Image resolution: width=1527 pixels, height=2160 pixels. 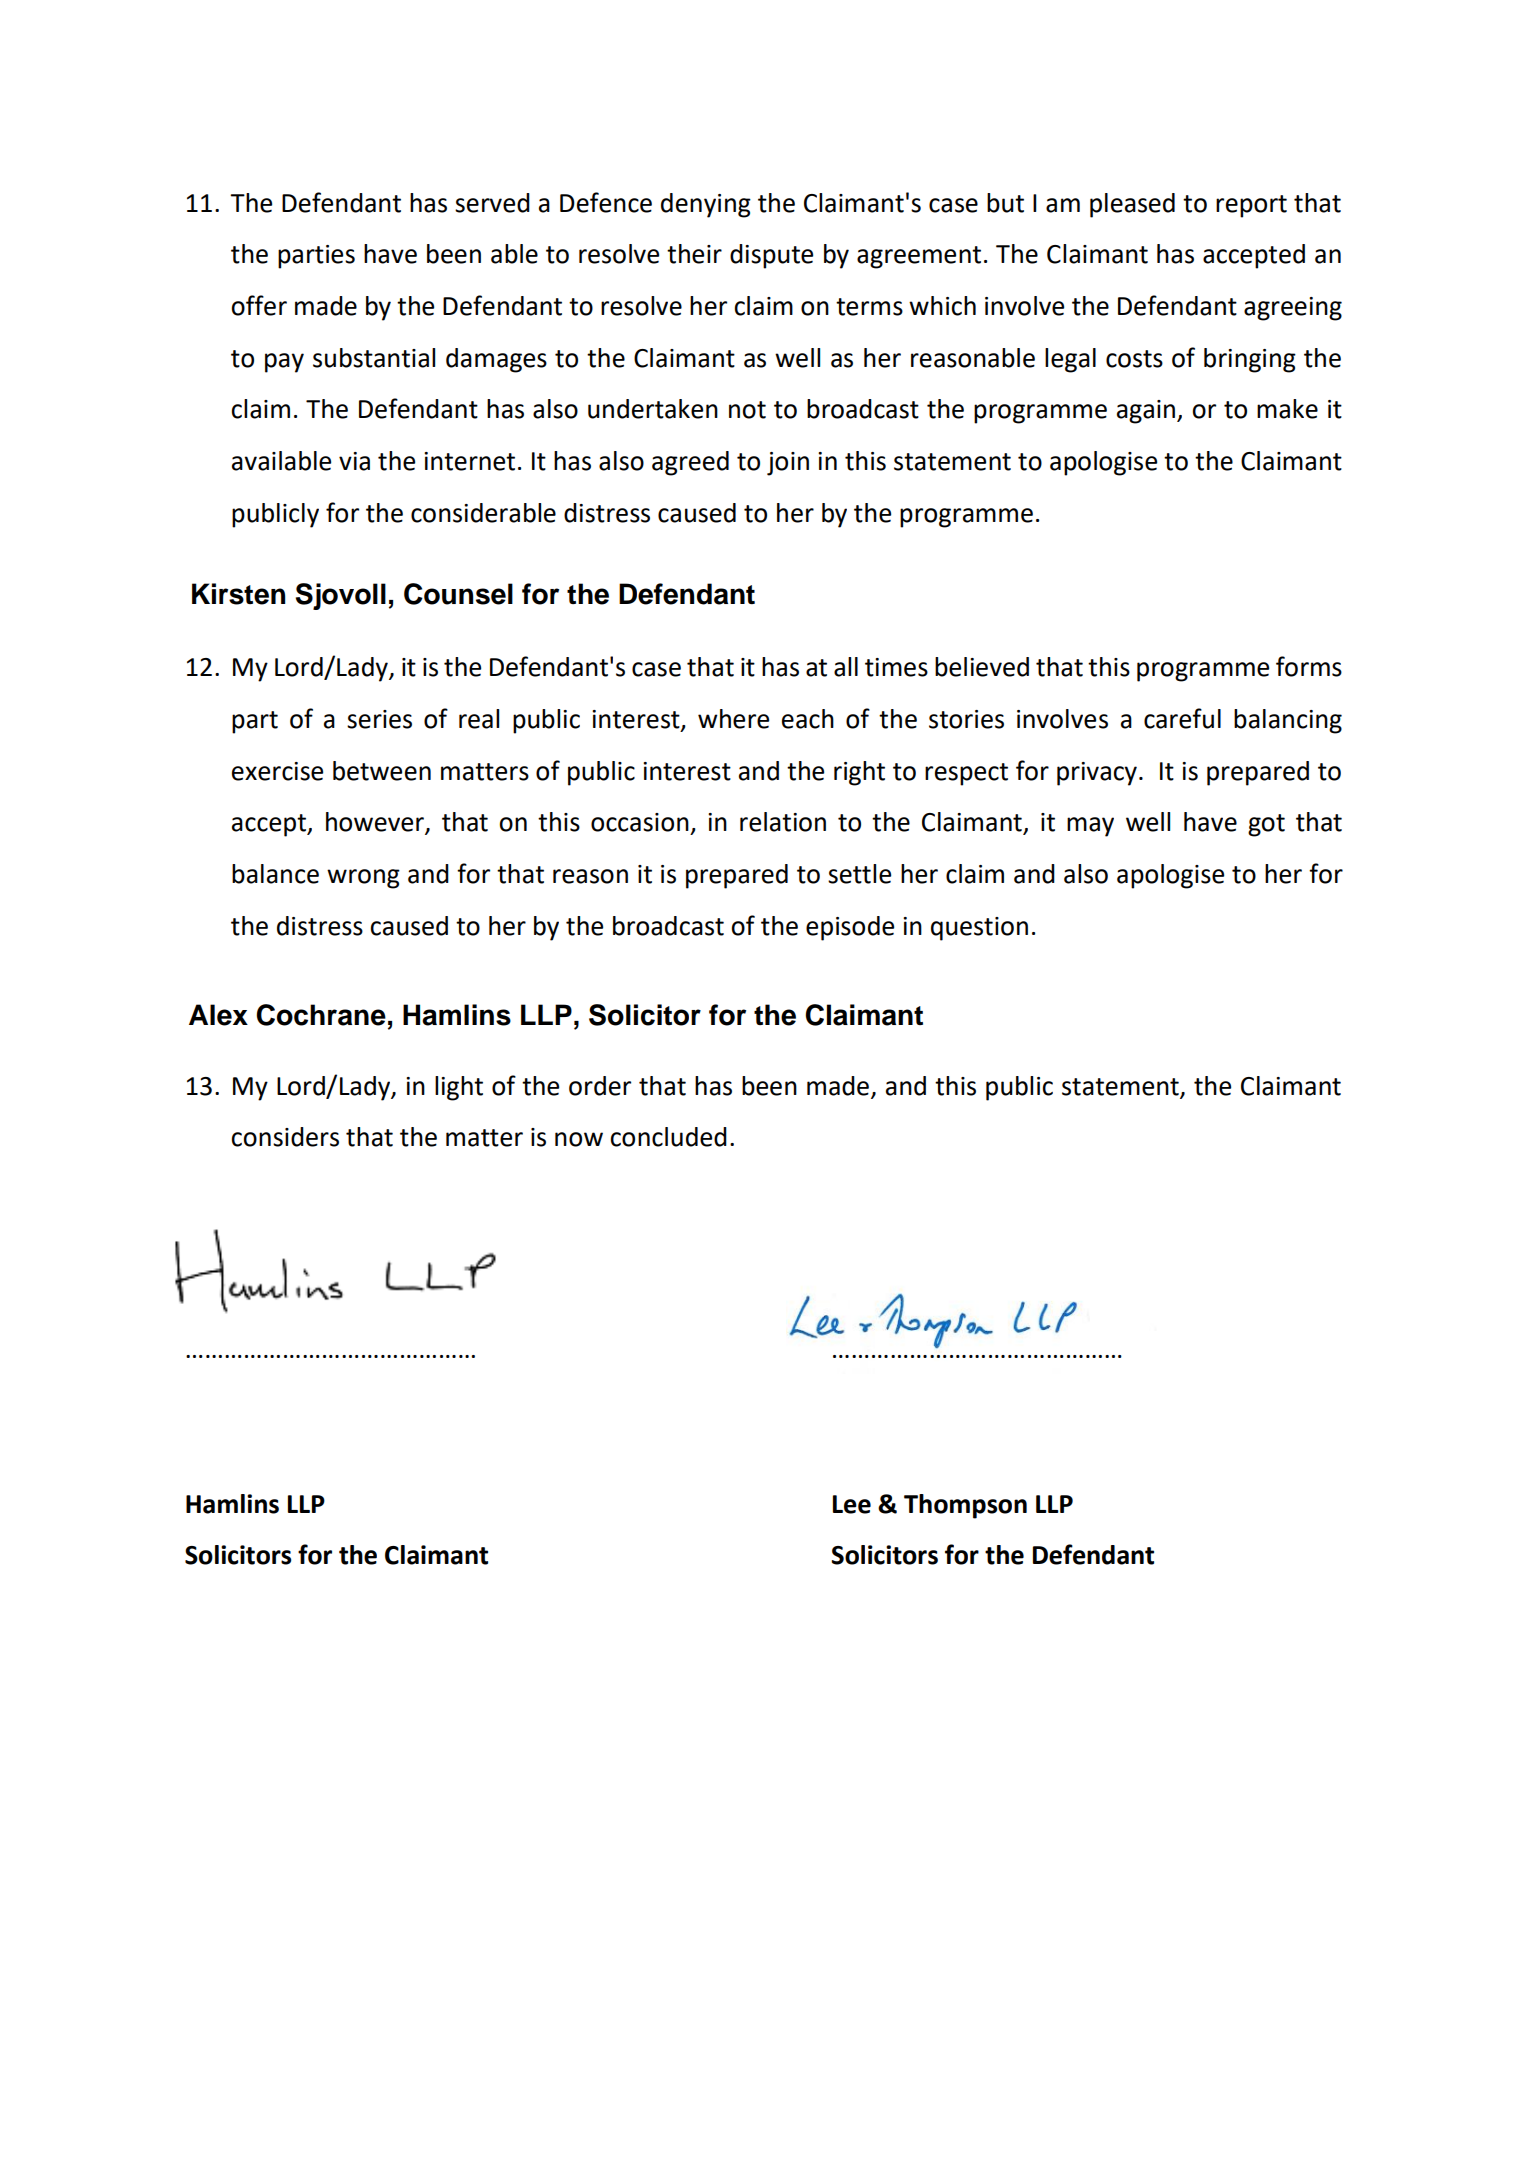 I want to click on may, so click(x=1090, y=827).
